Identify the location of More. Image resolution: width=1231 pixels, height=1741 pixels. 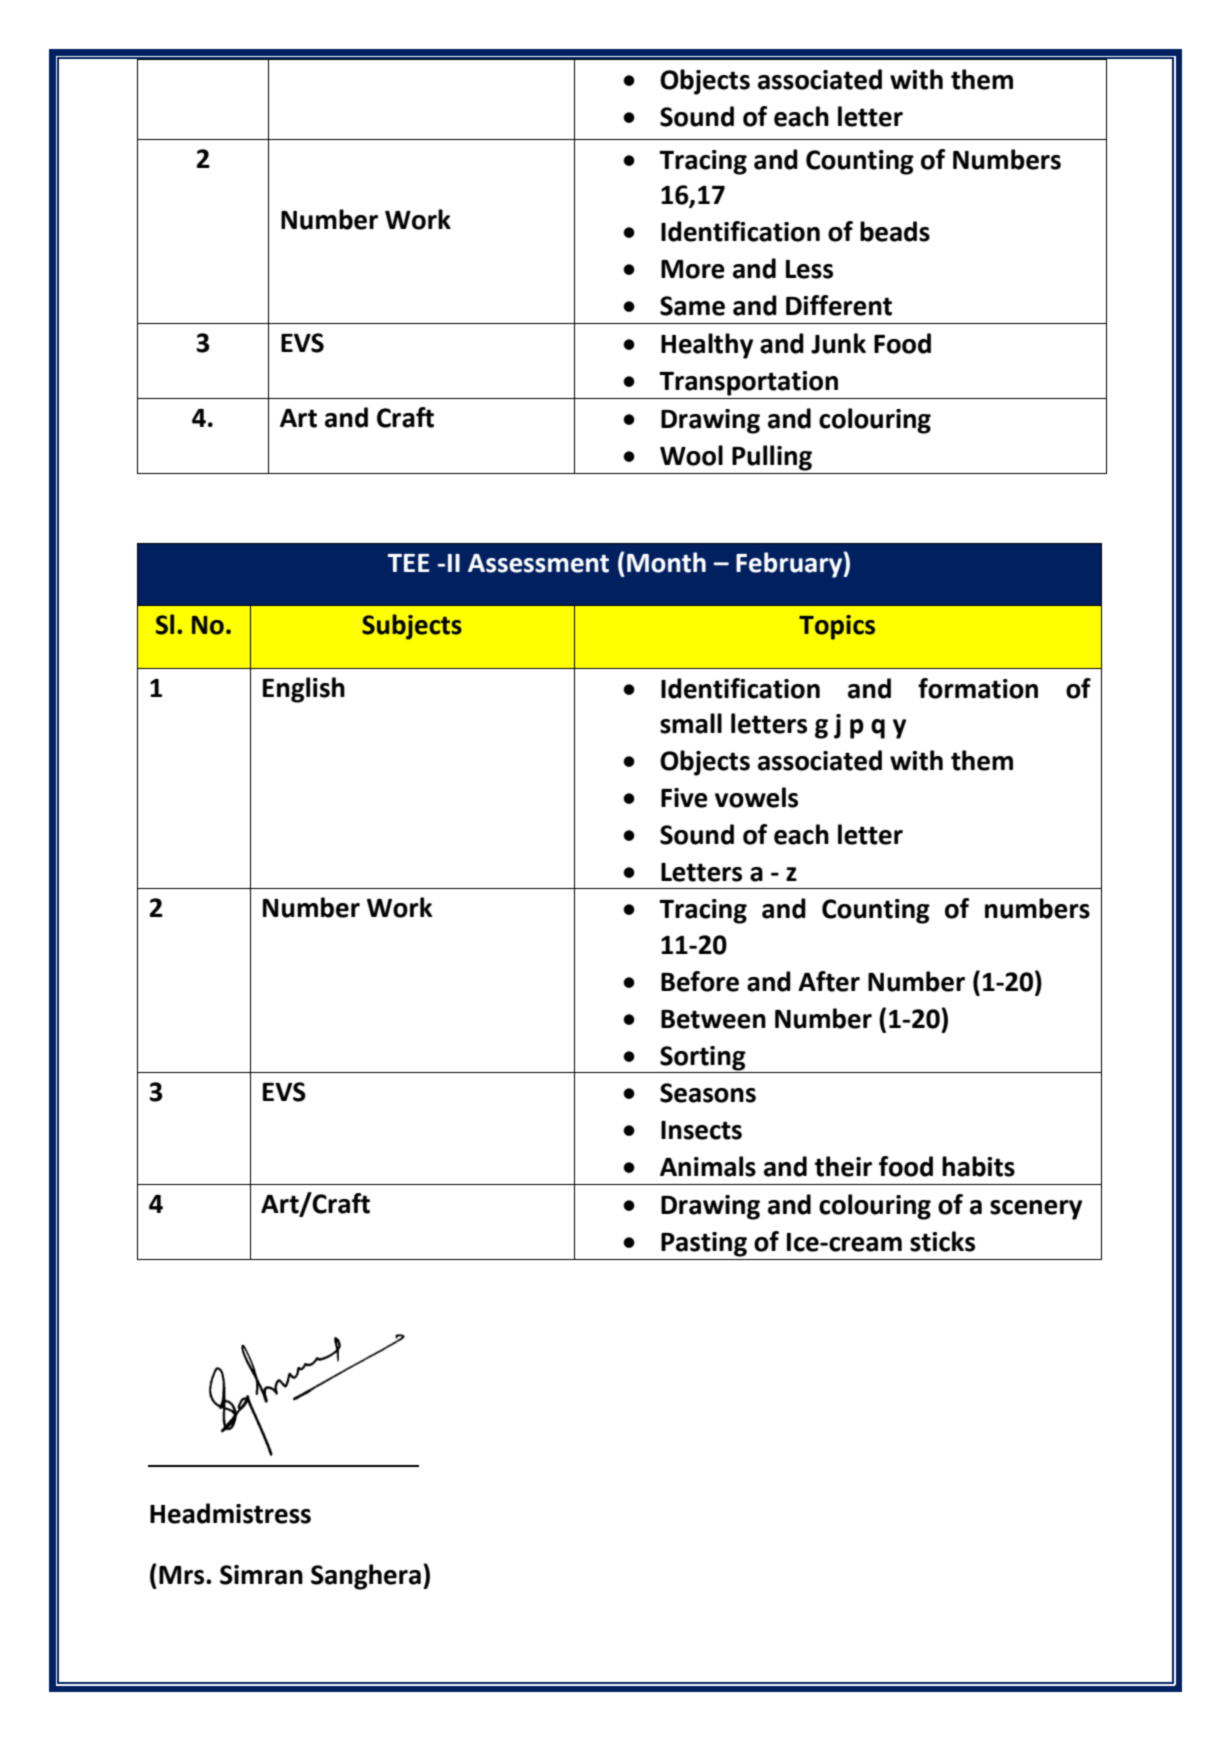
(693, 269).
